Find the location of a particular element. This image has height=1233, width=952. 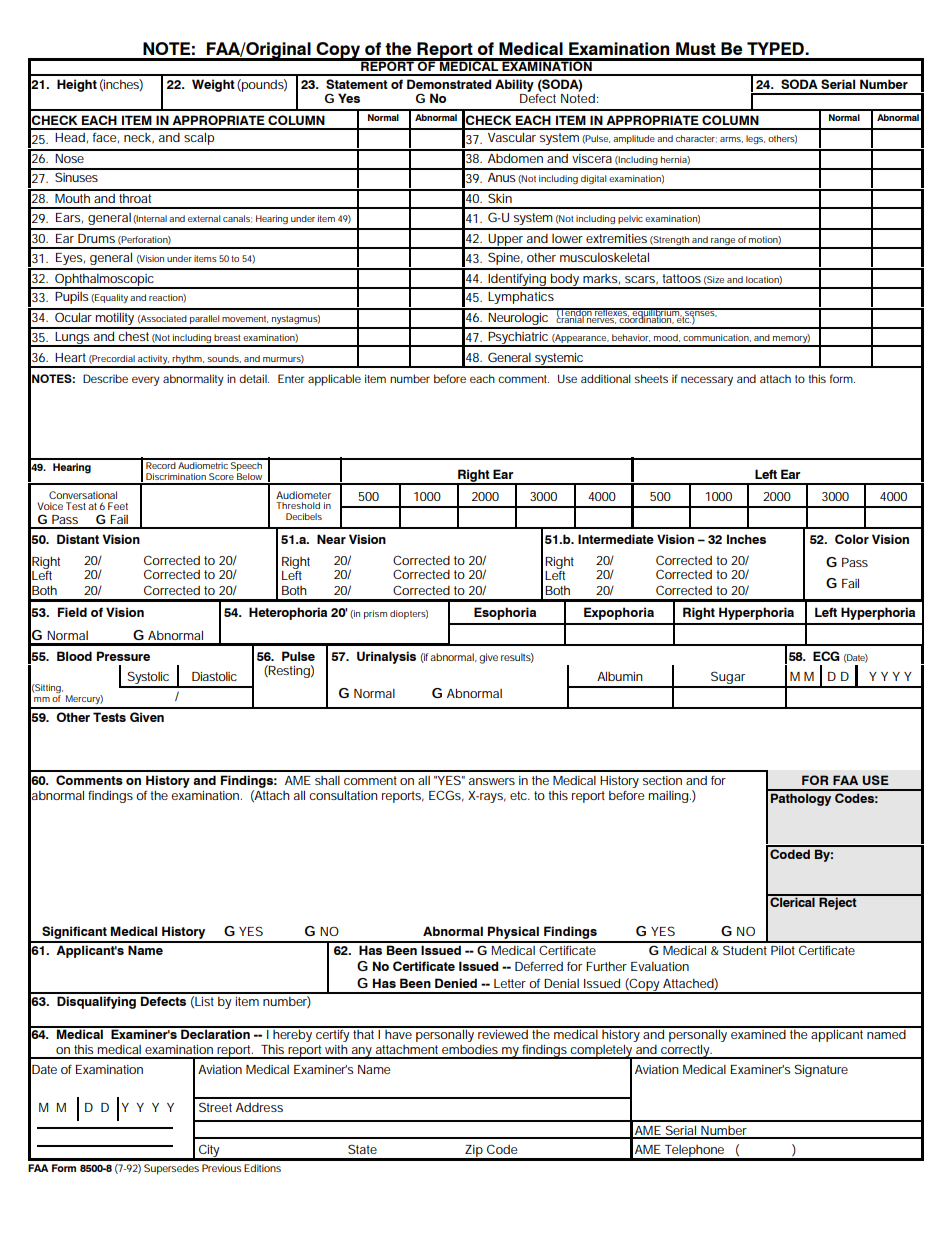

Diastolic is located at coordinates (214, 676).
